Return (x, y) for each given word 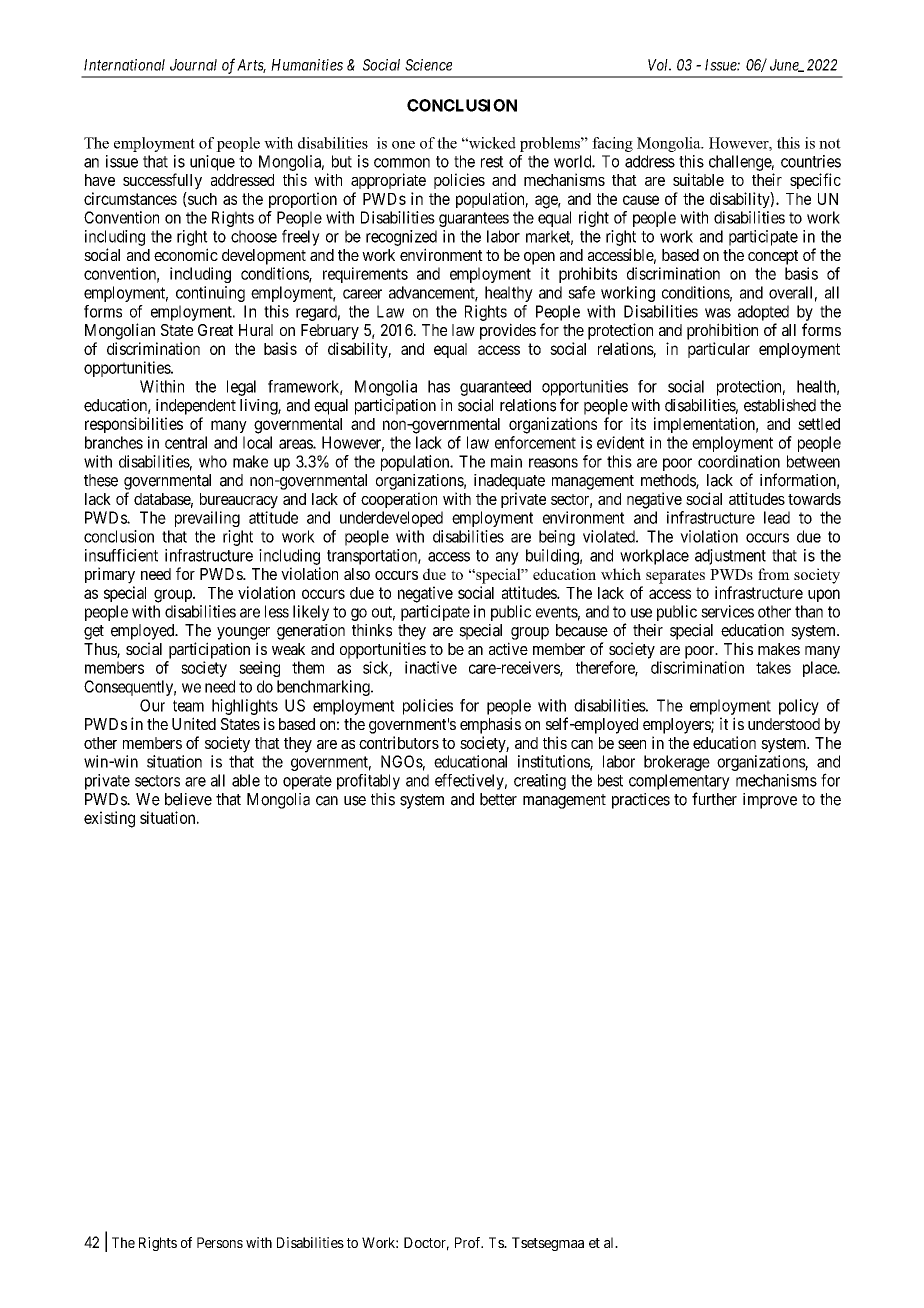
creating (540, 782)
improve (770, 801)
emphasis (490, 725)
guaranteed (495, 388)
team (188, 706)
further (714, 799)
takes (773, 667)
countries (811, 161)
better (498, 799)
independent (196, 407)
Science (428, 65)
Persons (220, 1242)
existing (109, 819)
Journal (193, 65)
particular (719, 350)
